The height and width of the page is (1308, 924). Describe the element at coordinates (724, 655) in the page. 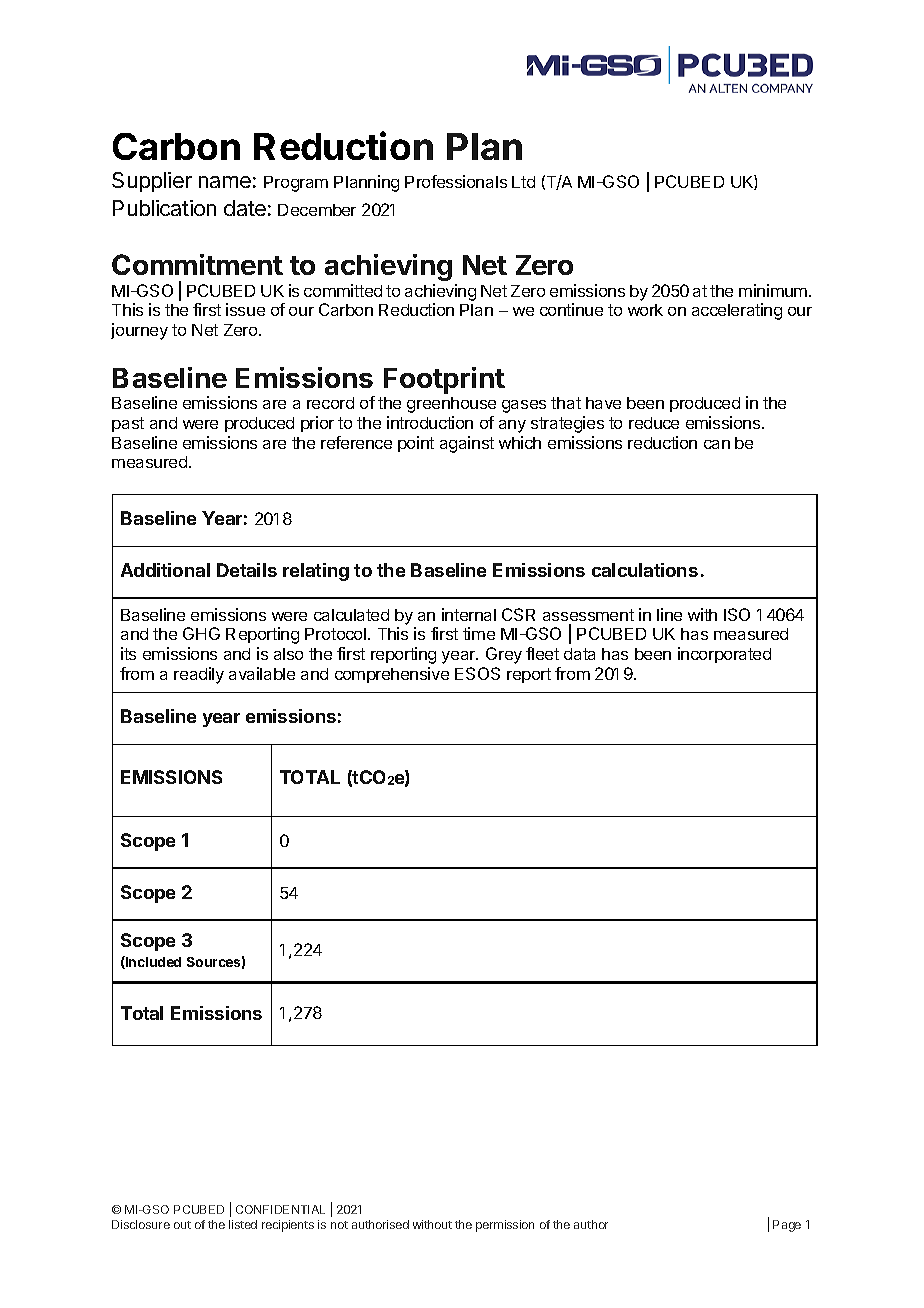

I see `incorporated` at that location.
